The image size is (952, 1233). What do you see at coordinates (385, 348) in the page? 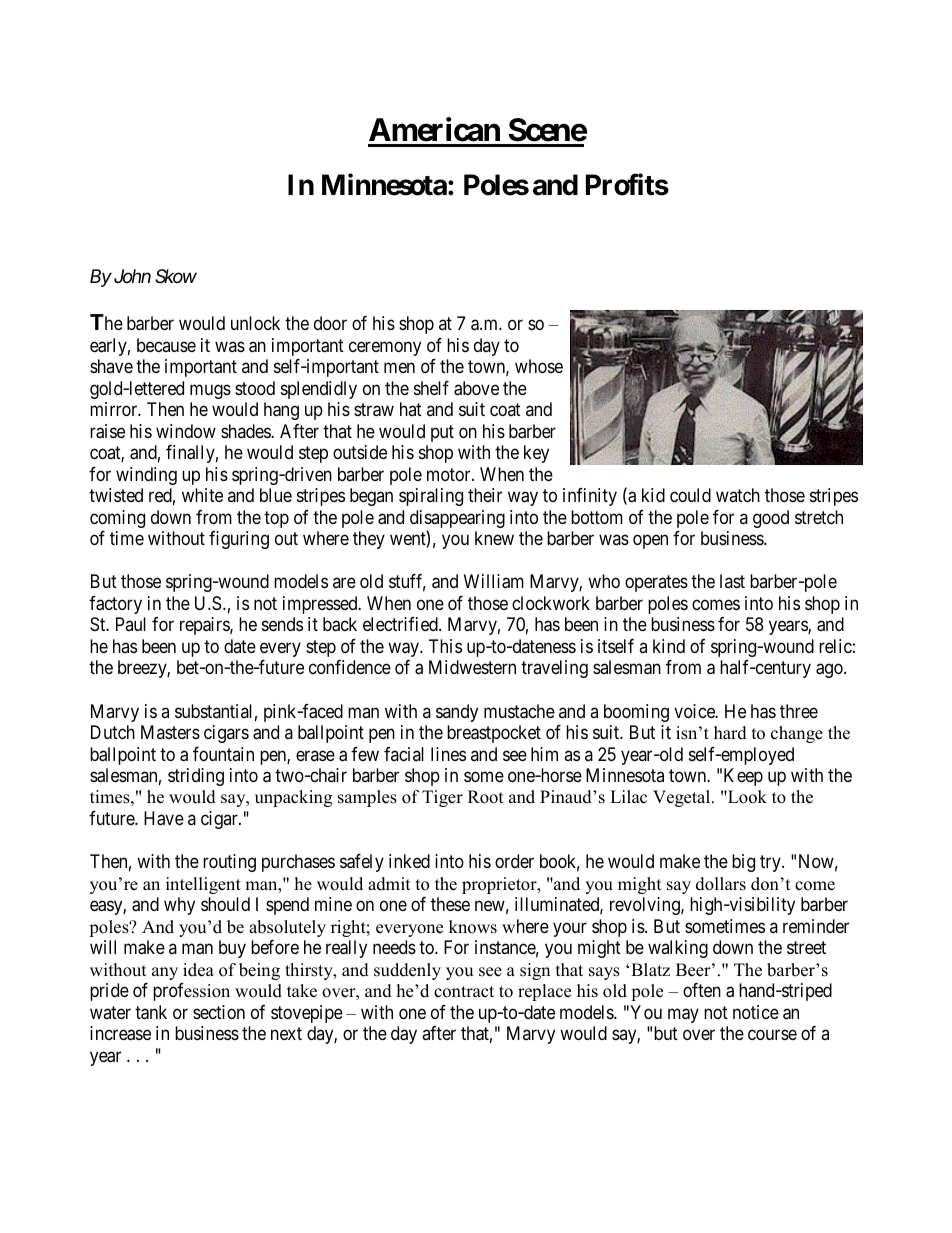
I see `ceremony` at bounding box center [385, 348].
